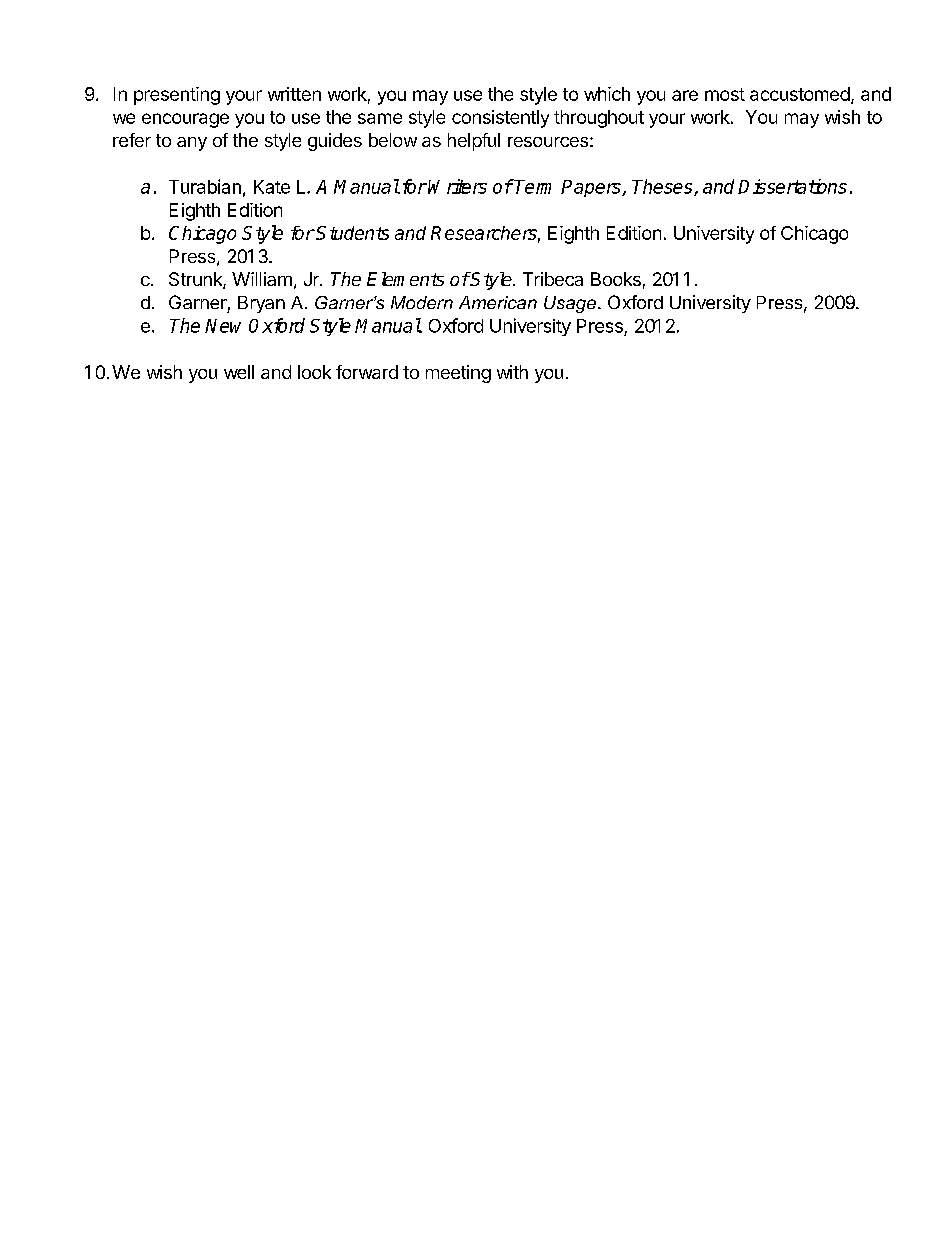  Describe the element at coordinates (262, 279) in the document. I see `William` at that location.
